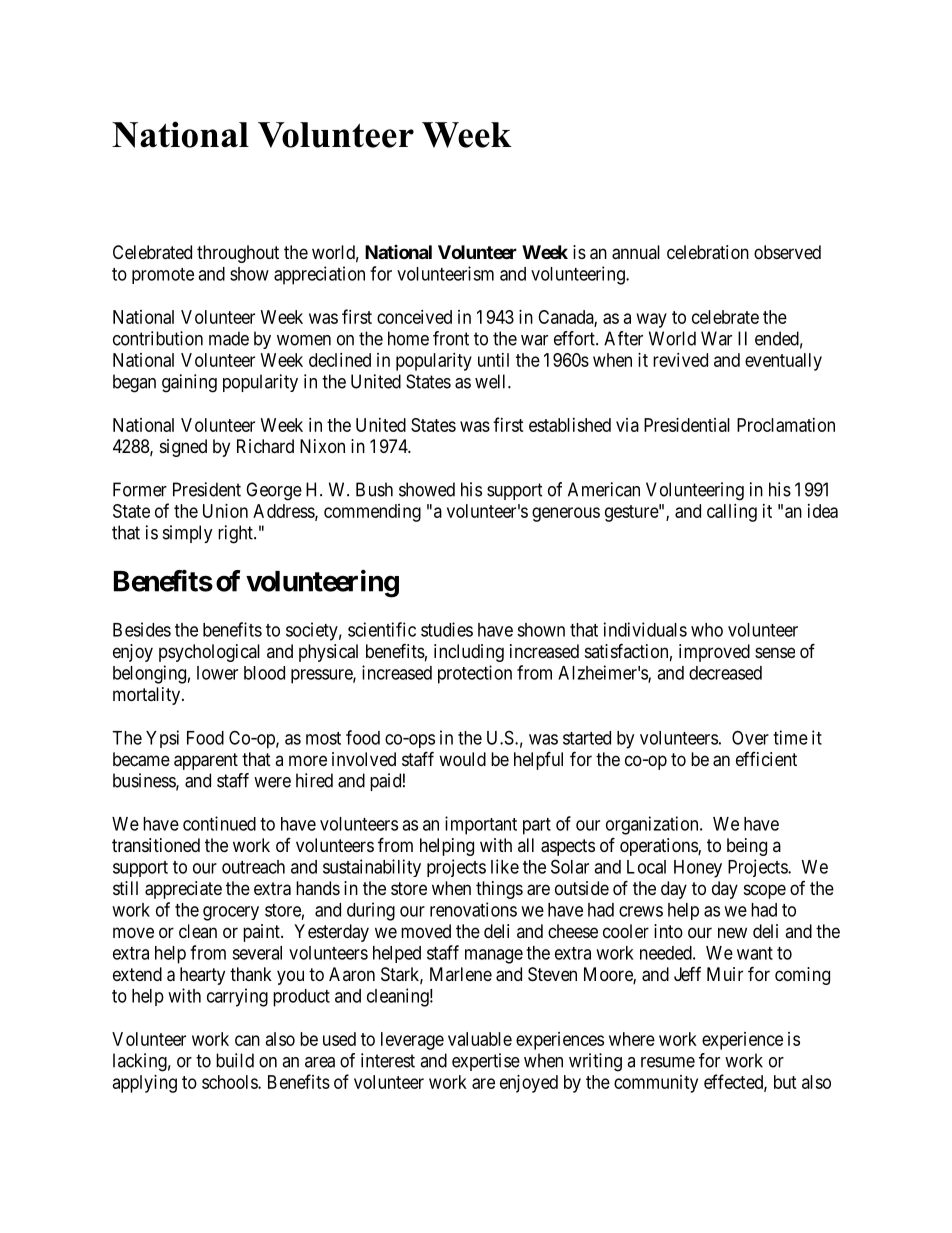 This page has width=952, height=1233. Describe the element at coordinates (475, 674) in the page. I see `protection` at that location.
